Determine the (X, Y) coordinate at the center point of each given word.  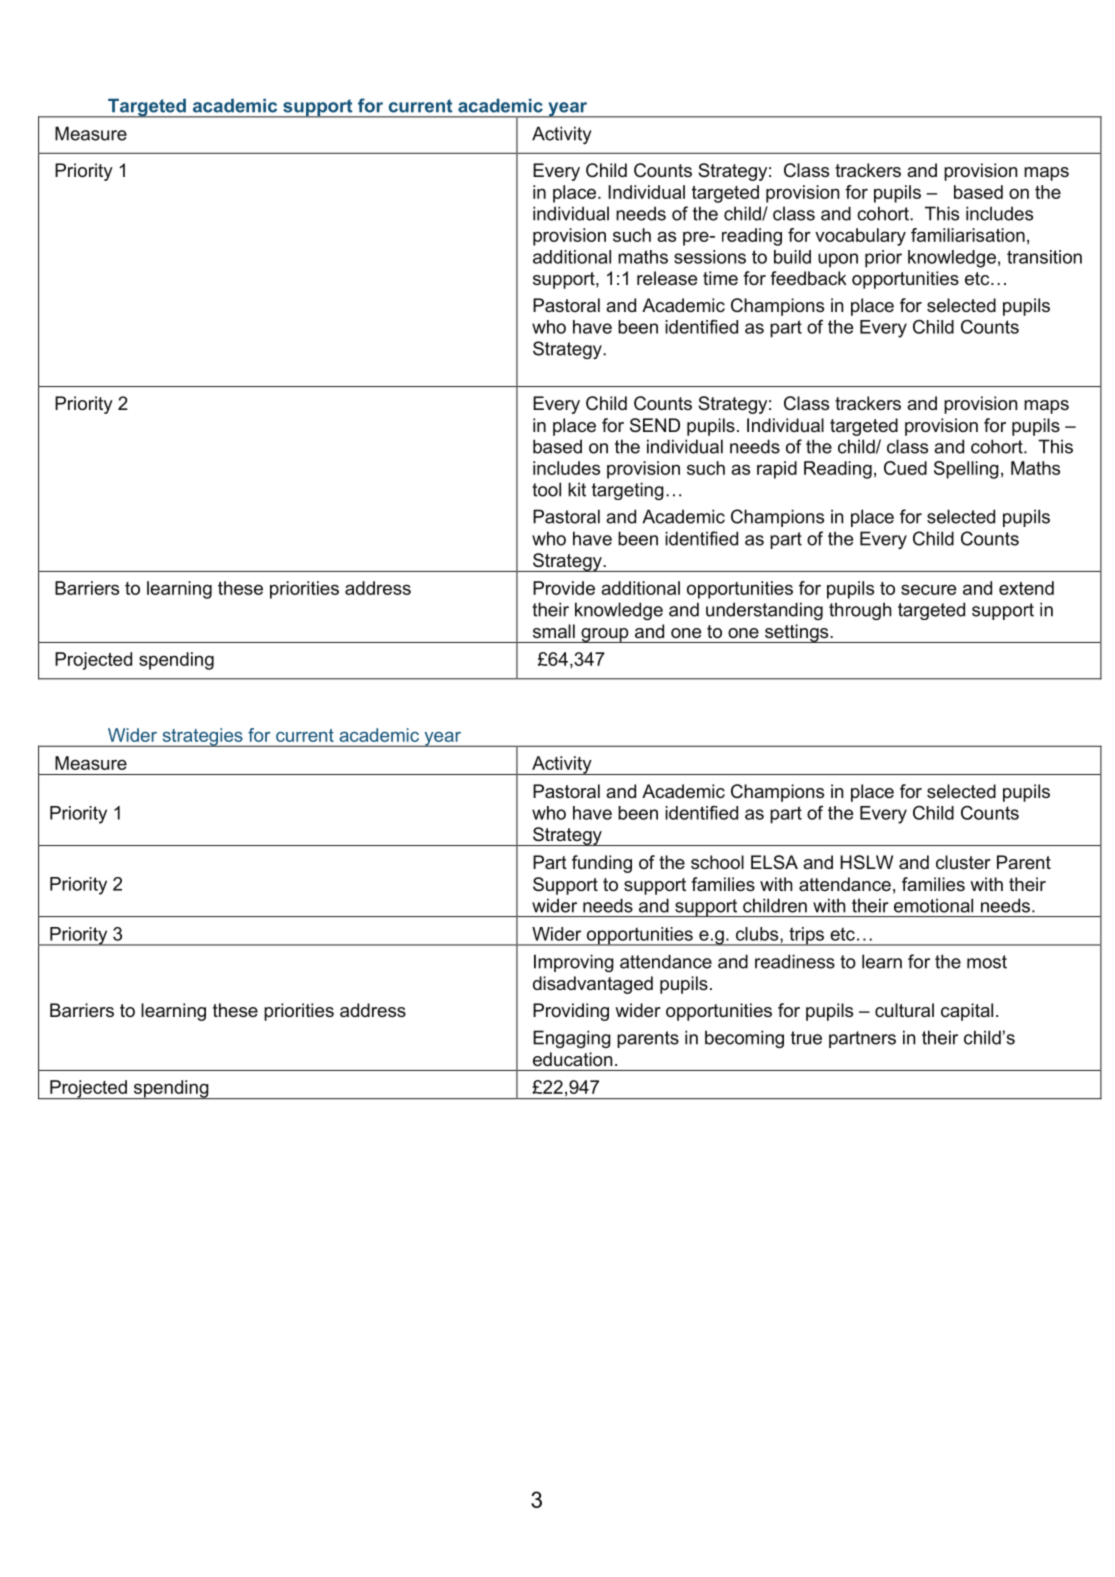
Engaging (572, 1039)
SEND (655, 425)
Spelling (966, 470)
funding (602, 864)
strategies (202, 737)
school (717, 862)
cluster (963, 862)
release (667, 278)
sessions (710, 257)
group (605, 635)
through (860, 611)
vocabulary (860, 237)
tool (546, 489)
